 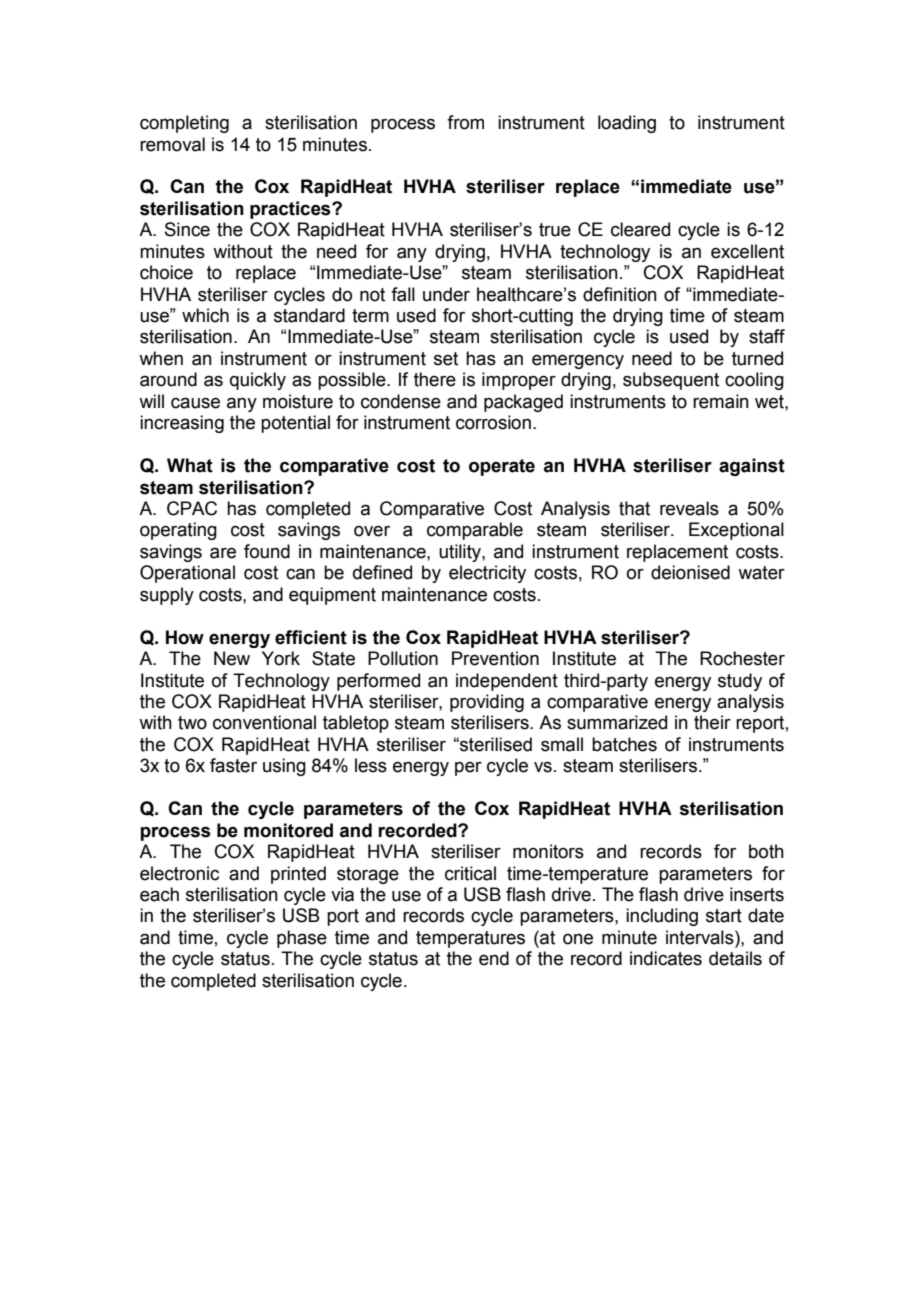 I want to click on phase, so click(x=302, y=939).
